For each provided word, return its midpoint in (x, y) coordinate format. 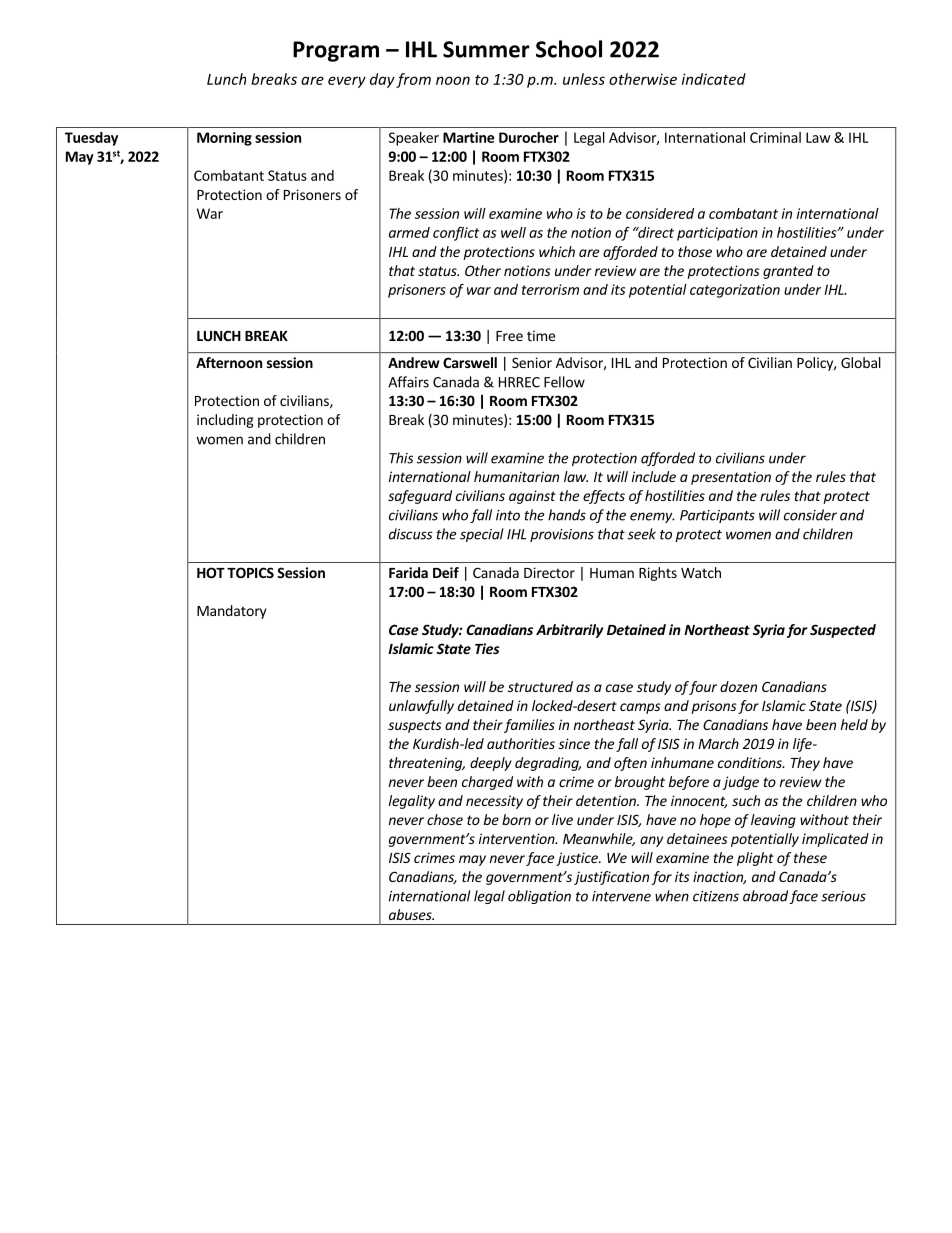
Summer (486, 49)
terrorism (550, 289)
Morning (224, 139)
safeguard (420, 497)
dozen (738, 686)
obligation (539, 897)
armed (409, 232)
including (225, 421)
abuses (411, 914)
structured (540, 686)
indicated (714, 79)
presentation (731, 478)
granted (788, 272)
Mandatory (232, 612)
